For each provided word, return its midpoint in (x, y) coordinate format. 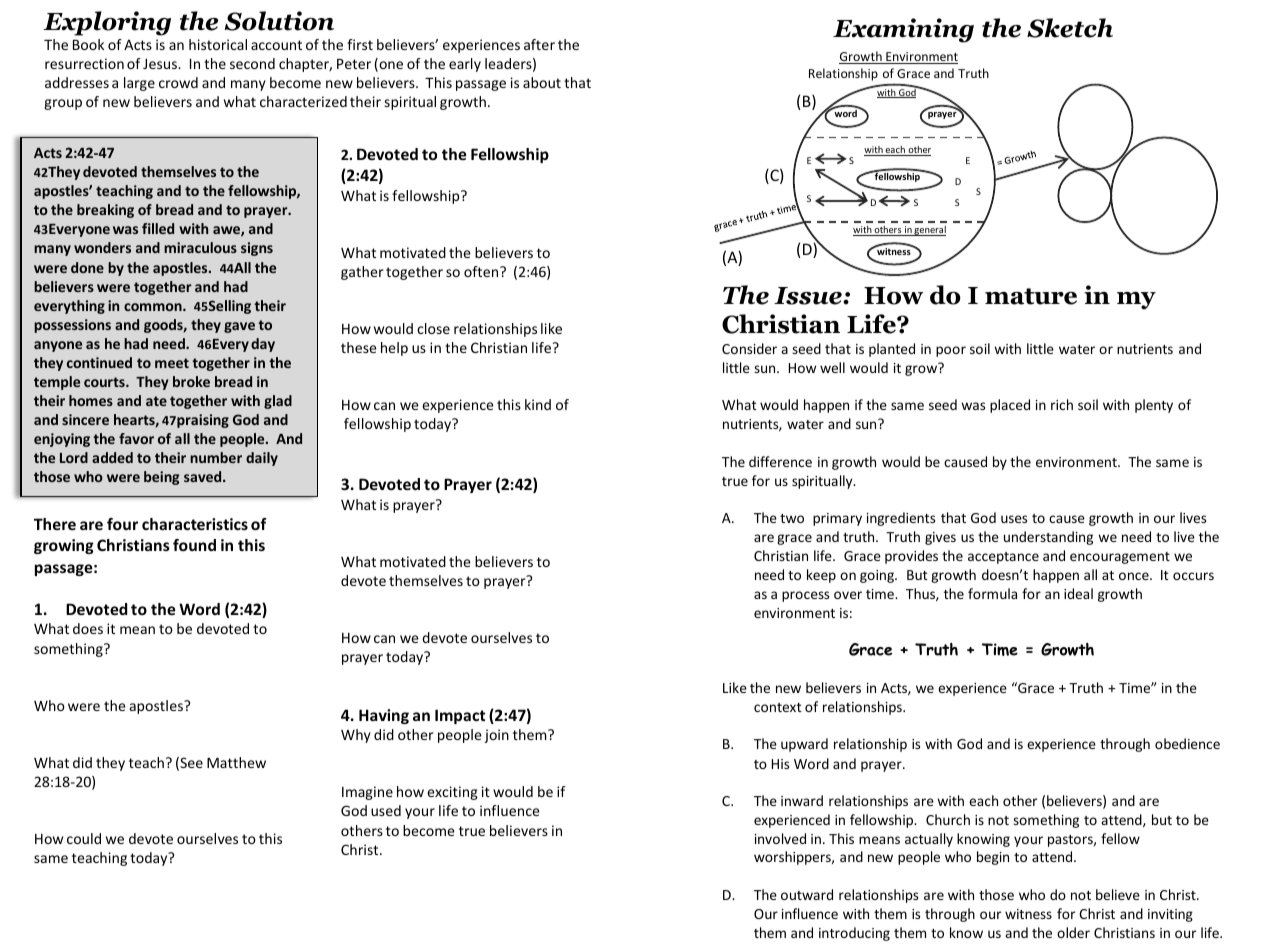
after (539, 44)
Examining (903, 30)
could (84, 838)
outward (807, 894)
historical (218, 44)
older (1073, 932)
